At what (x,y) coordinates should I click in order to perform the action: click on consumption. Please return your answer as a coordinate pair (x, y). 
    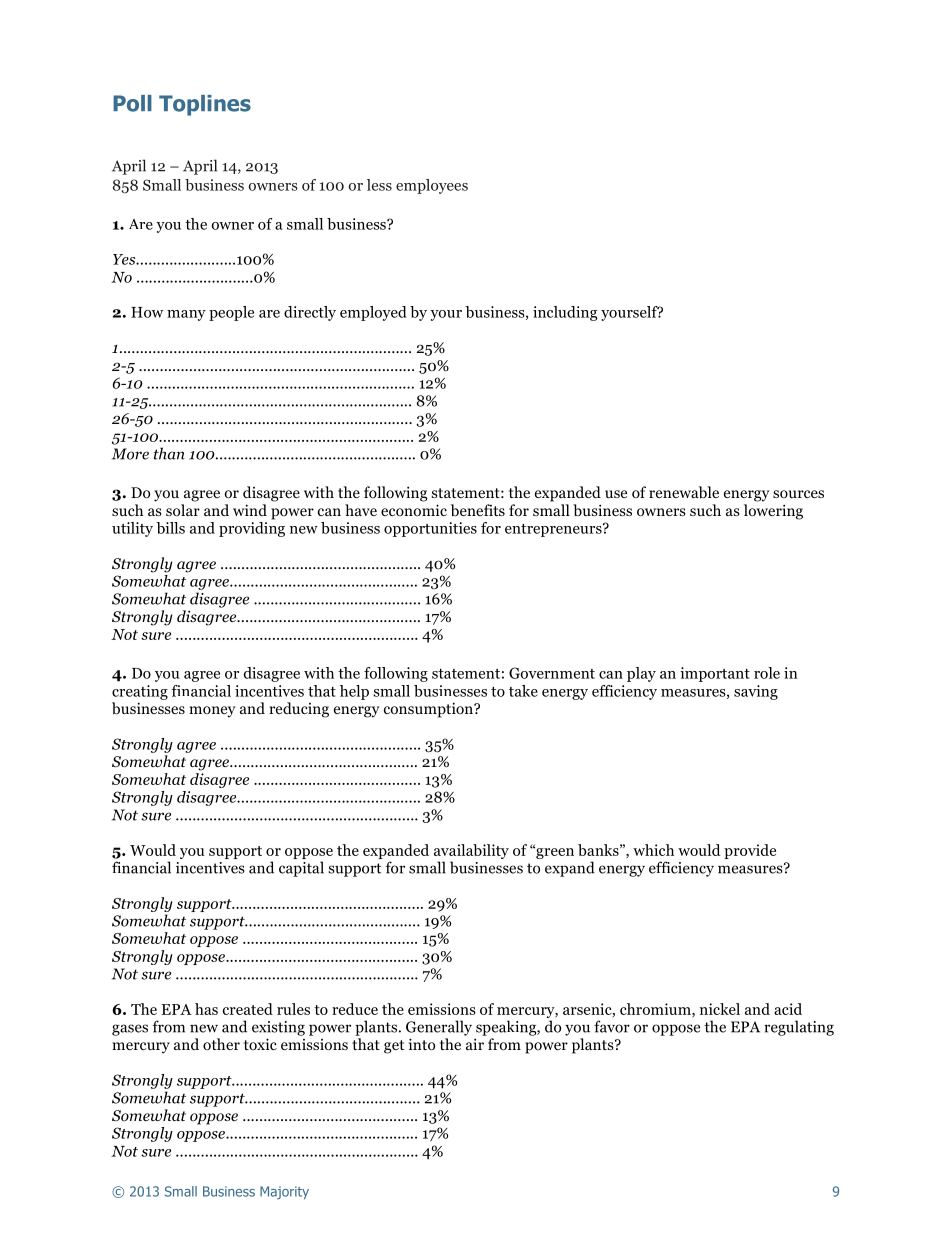
    Looking at the image, I should click on (429, 710).
